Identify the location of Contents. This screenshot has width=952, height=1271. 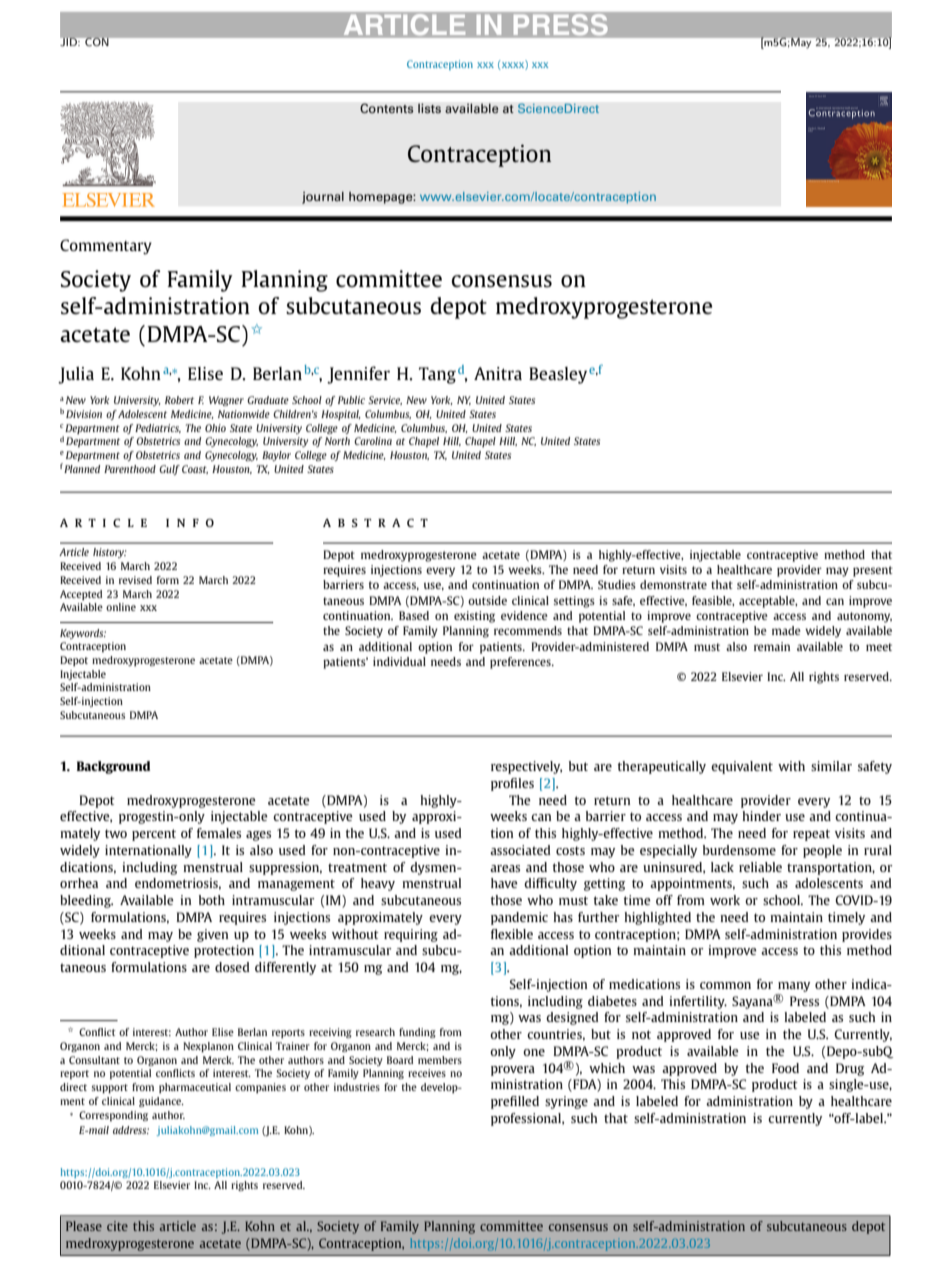
(387, 108).
